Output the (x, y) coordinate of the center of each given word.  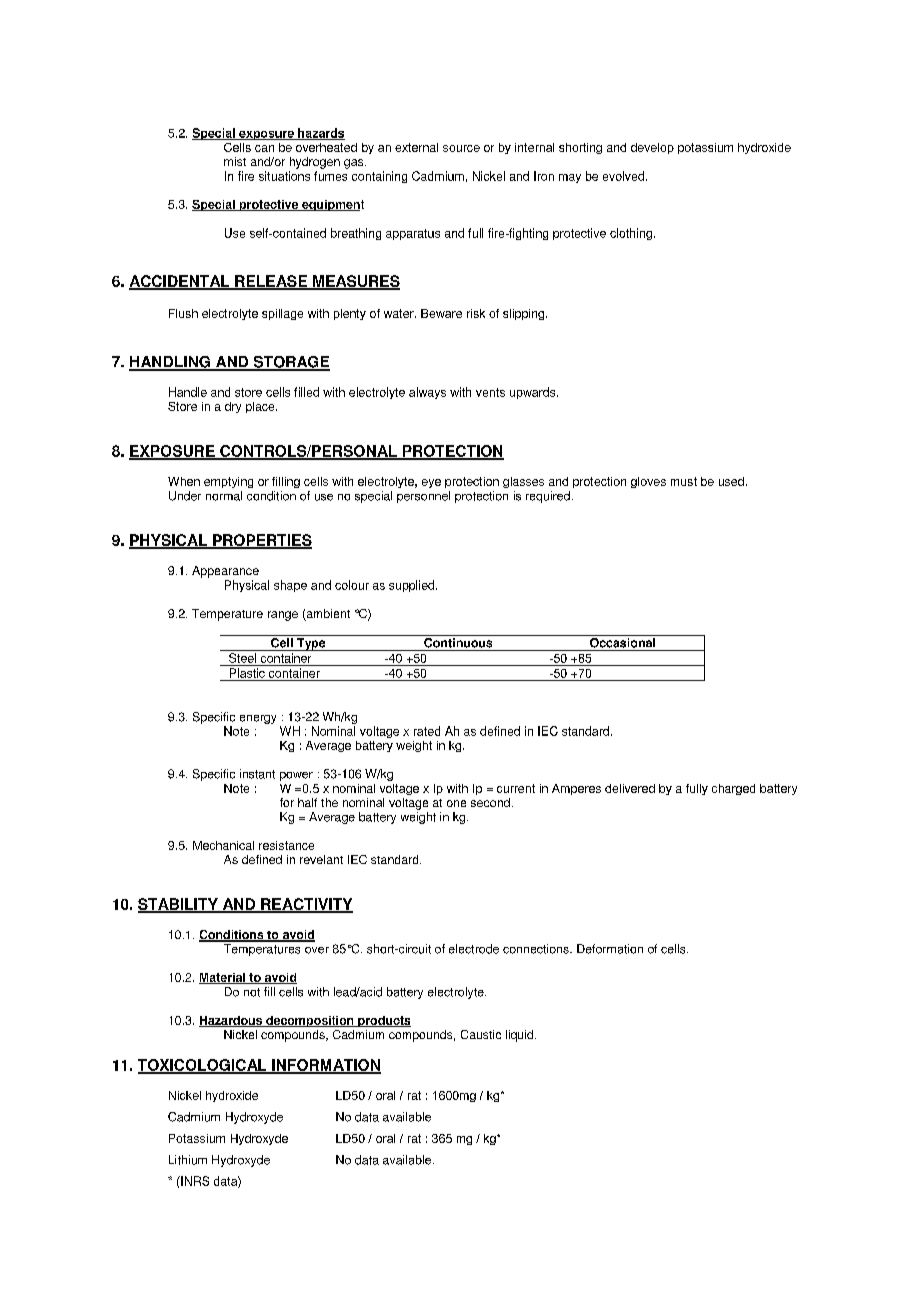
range (283, 616)
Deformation (610, 949)
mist (235, 161)
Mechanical (223, 845)
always (427, 393)
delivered (630, 788)
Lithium (188, 1160)
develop (652, 148)
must (684, 481)
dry (233, 407)
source (461, 148)
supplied (413, 586)
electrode (474, 949)
